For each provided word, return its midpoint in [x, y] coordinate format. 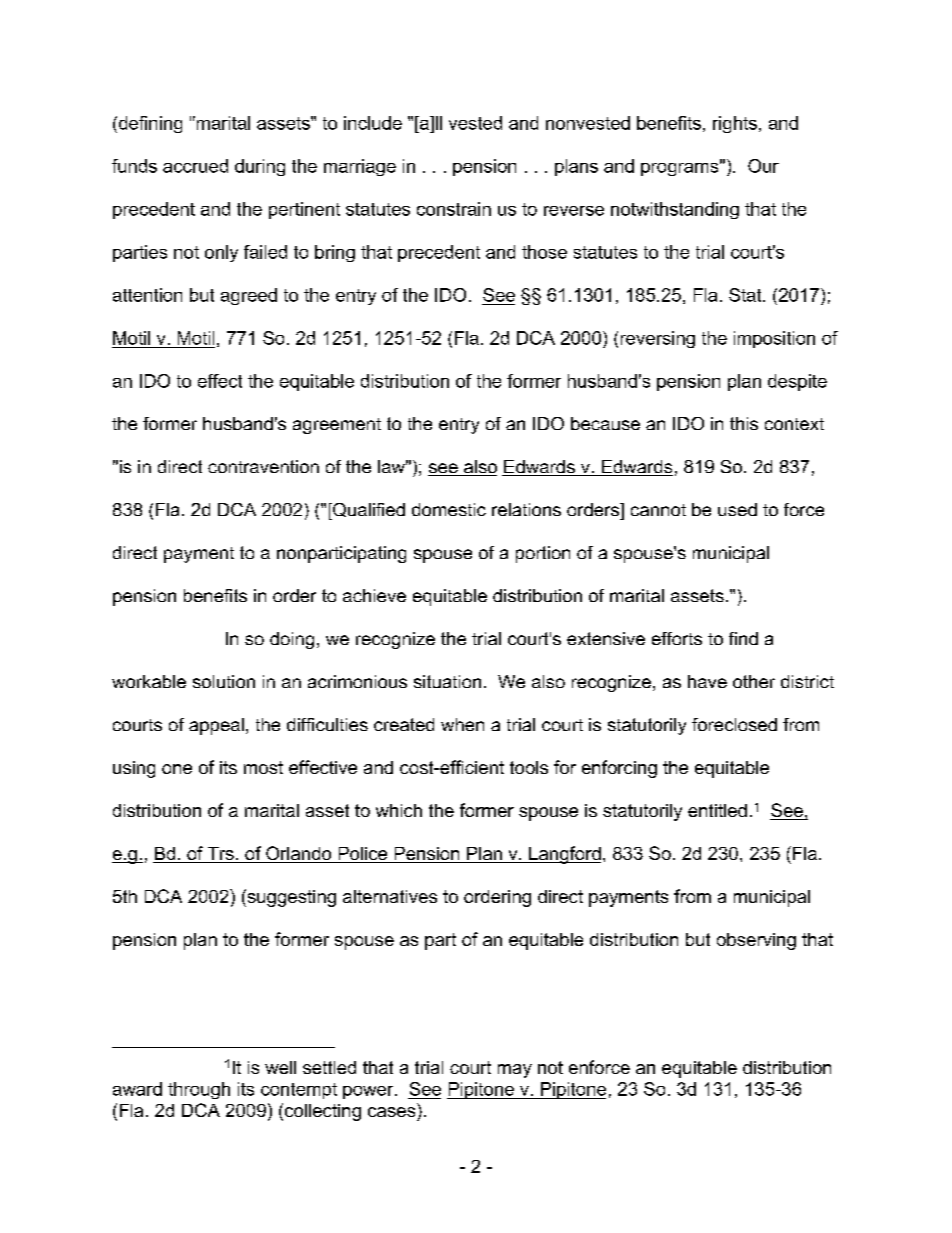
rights [735, 124]
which [399, 810]
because [605, 423]
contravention [263, 466]
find [743, 638]
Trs [220, 855]
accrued [195, 166]
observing [756, 941]
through [199, 1090]
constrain [454, 209]
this [744, 423]
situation [447, 681]
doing [292, 640]
